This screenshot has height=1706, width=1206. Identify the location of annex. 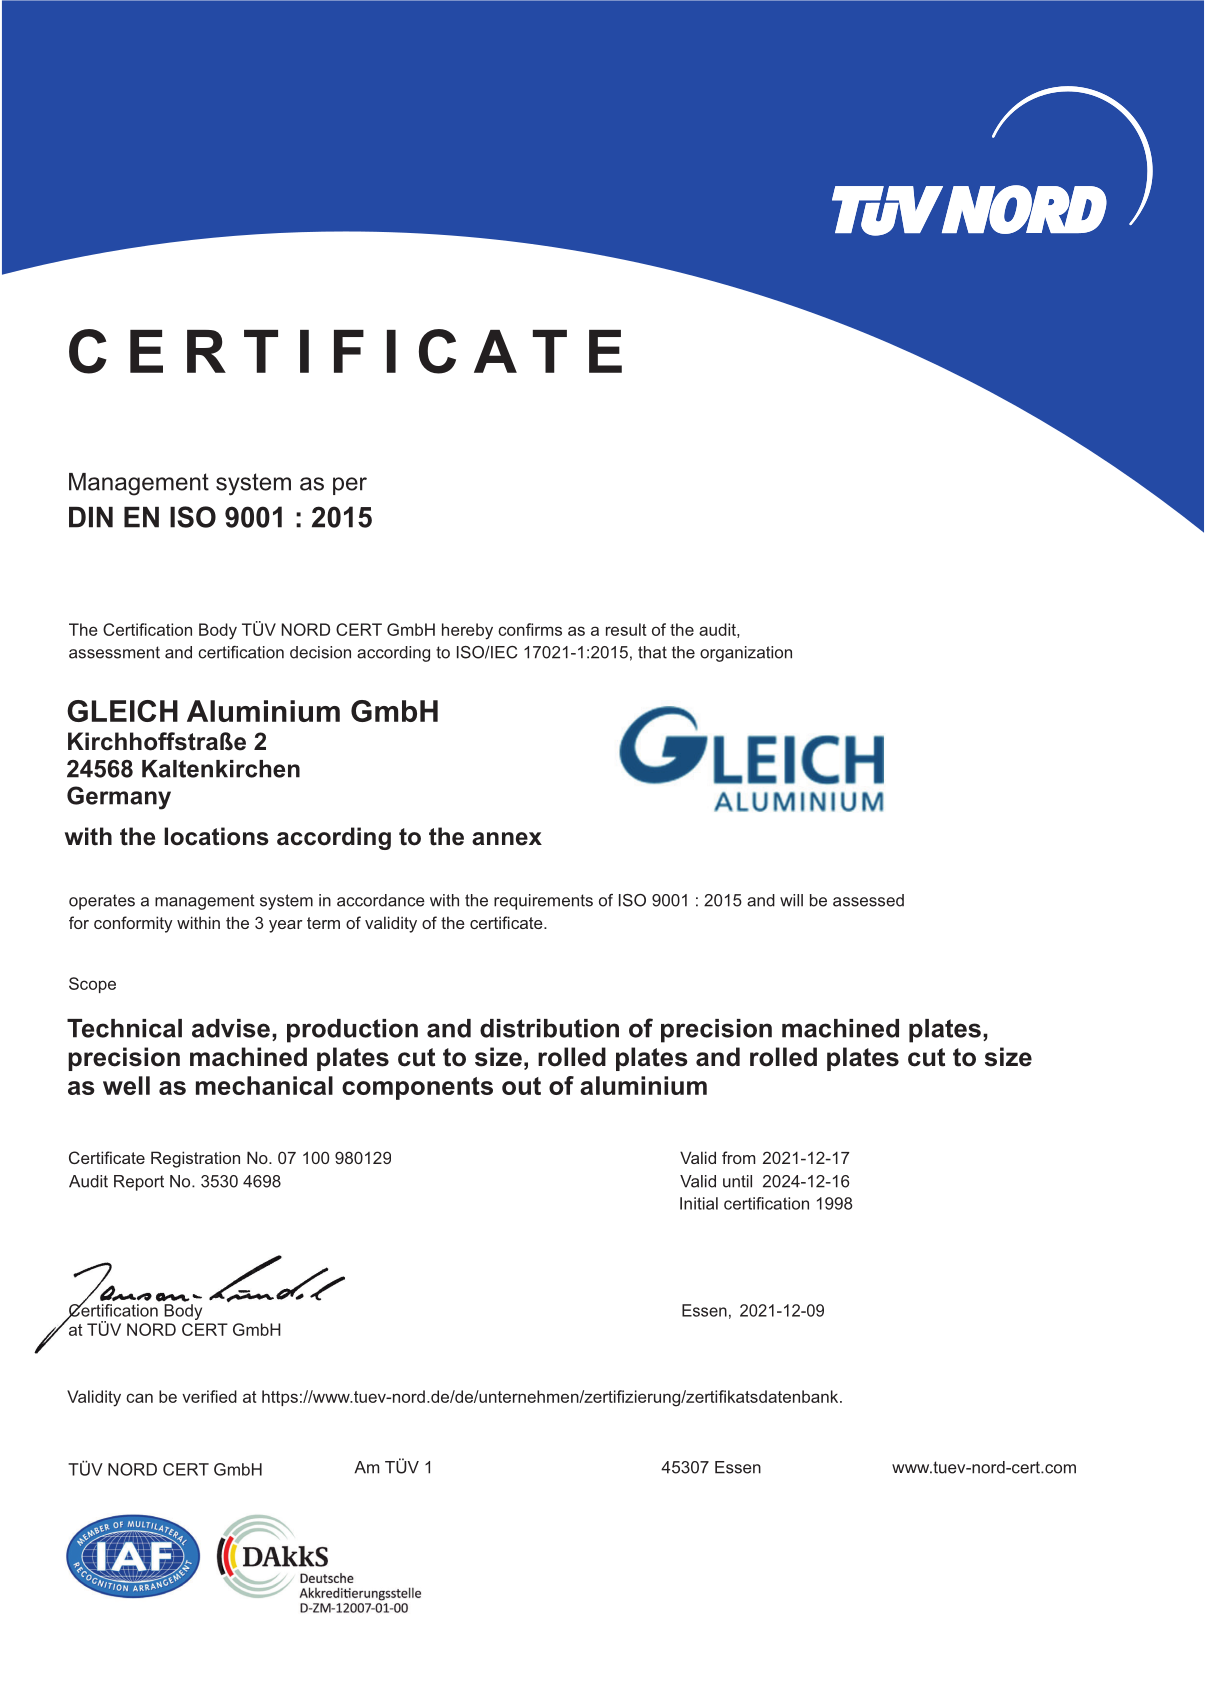
(507, 839).
